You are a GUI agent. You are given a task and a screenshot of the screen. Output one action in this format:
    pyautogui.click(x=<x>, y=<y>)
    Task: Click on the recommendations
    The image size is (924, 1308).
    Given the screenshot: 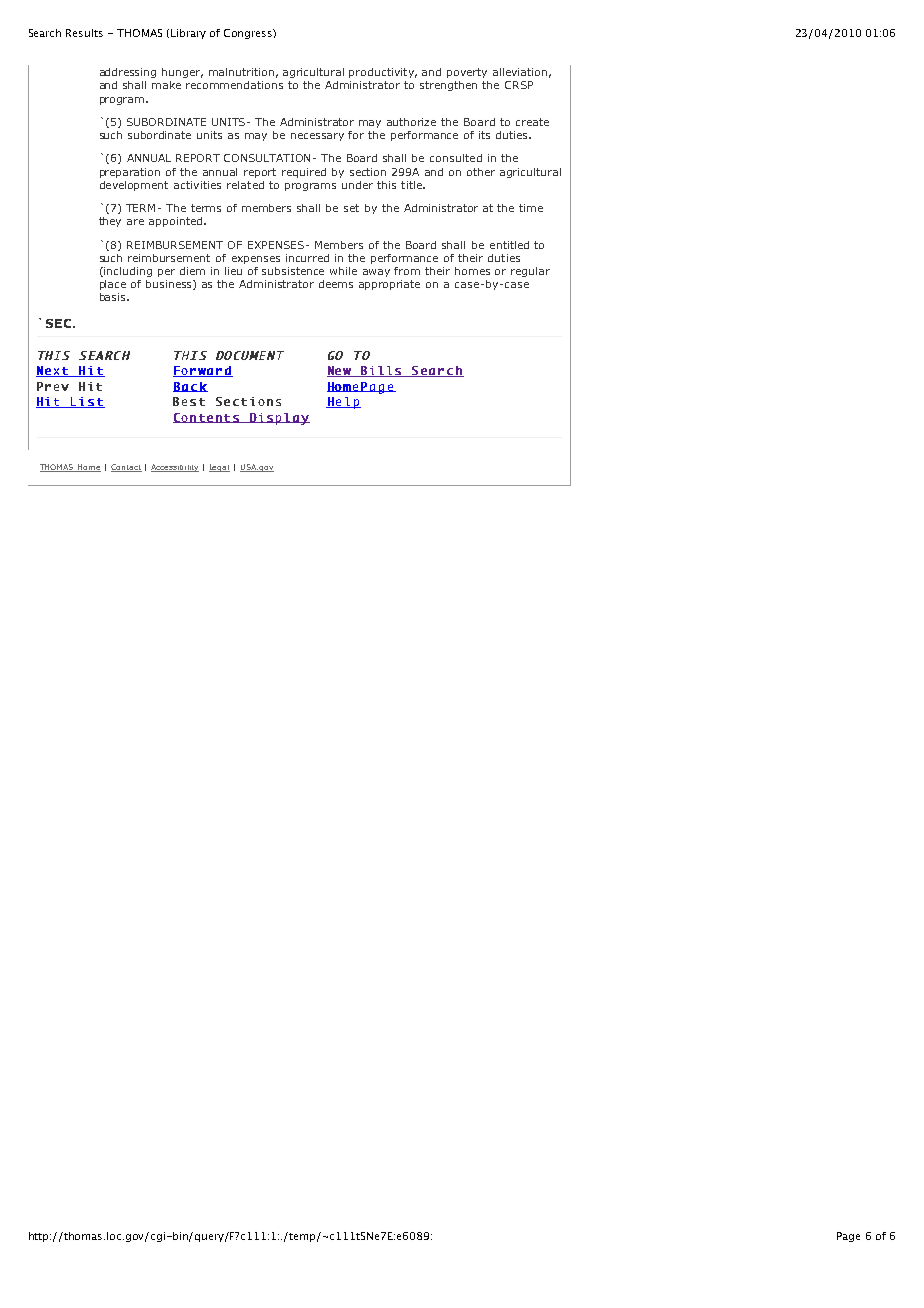 What is the action you would take?
    pyautogui.click(x=234, y=85)
